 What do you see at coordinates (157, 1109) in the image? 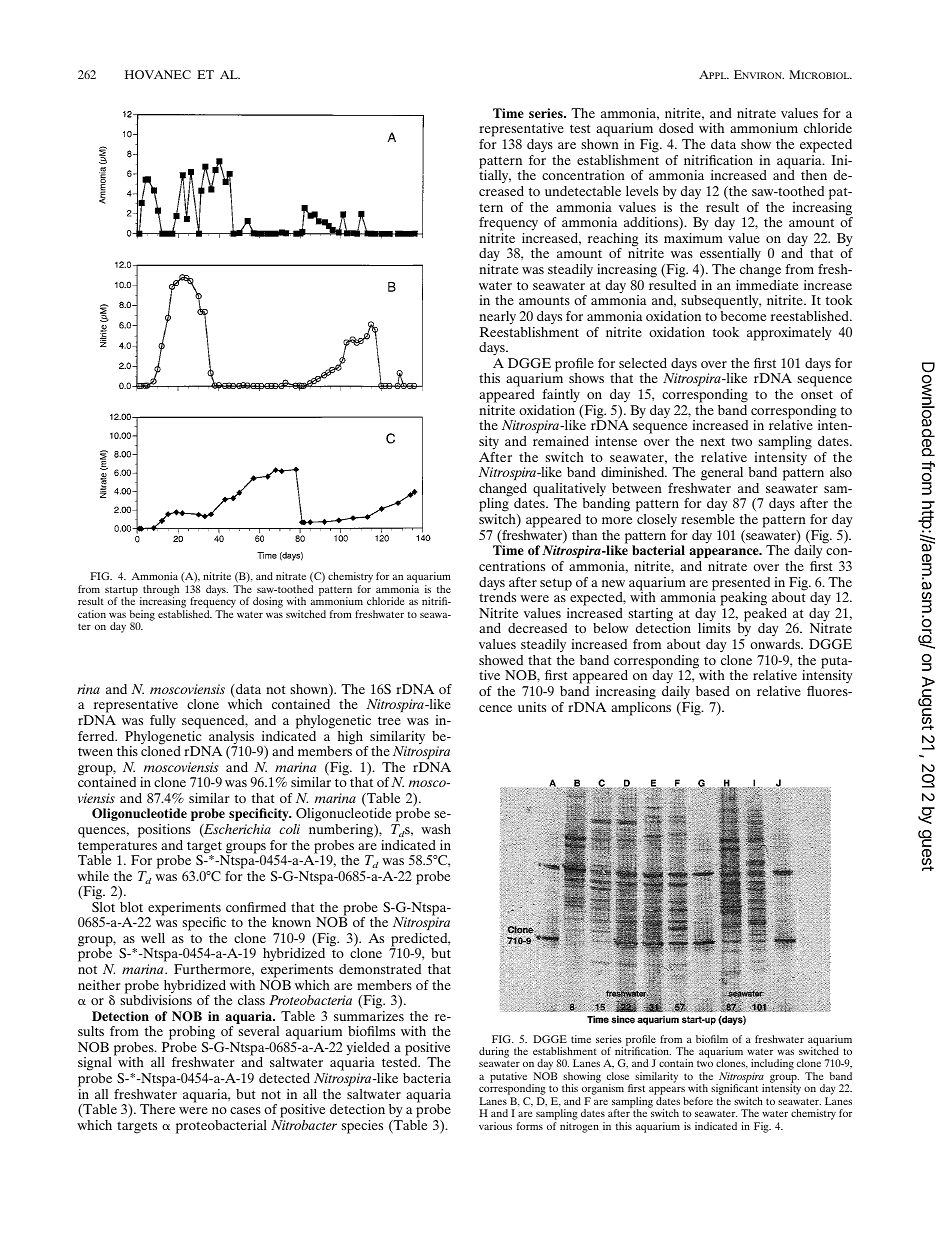
I see `There` at bounding box center [157, 1109].
